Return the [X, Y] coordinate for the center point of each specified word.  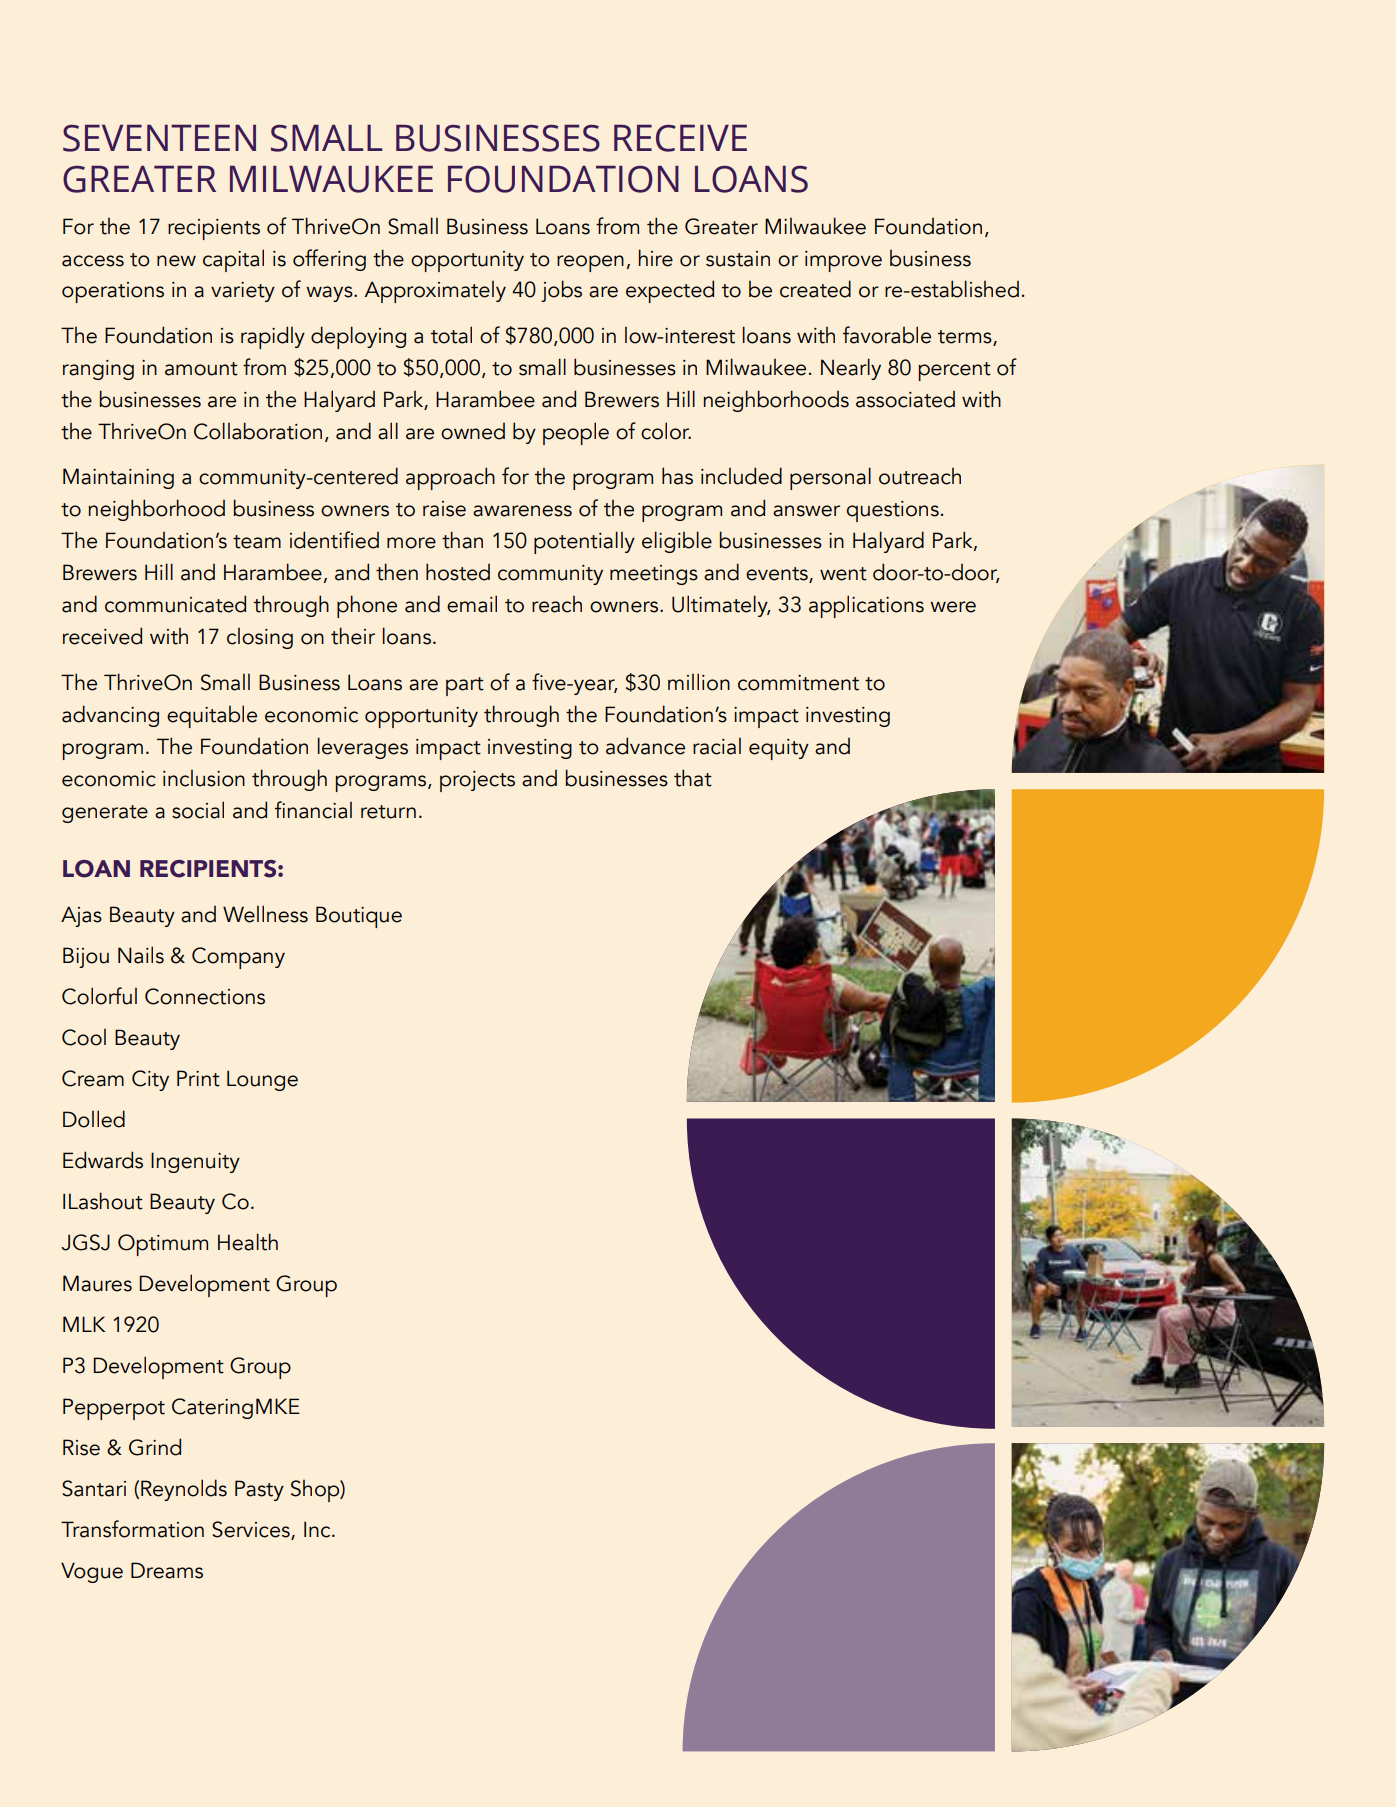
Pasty [259, 1490]
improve [843, 261]
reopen [590, 263]
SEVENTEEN [159, 138]
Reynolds [184, 1490]
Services [252, 1530]
